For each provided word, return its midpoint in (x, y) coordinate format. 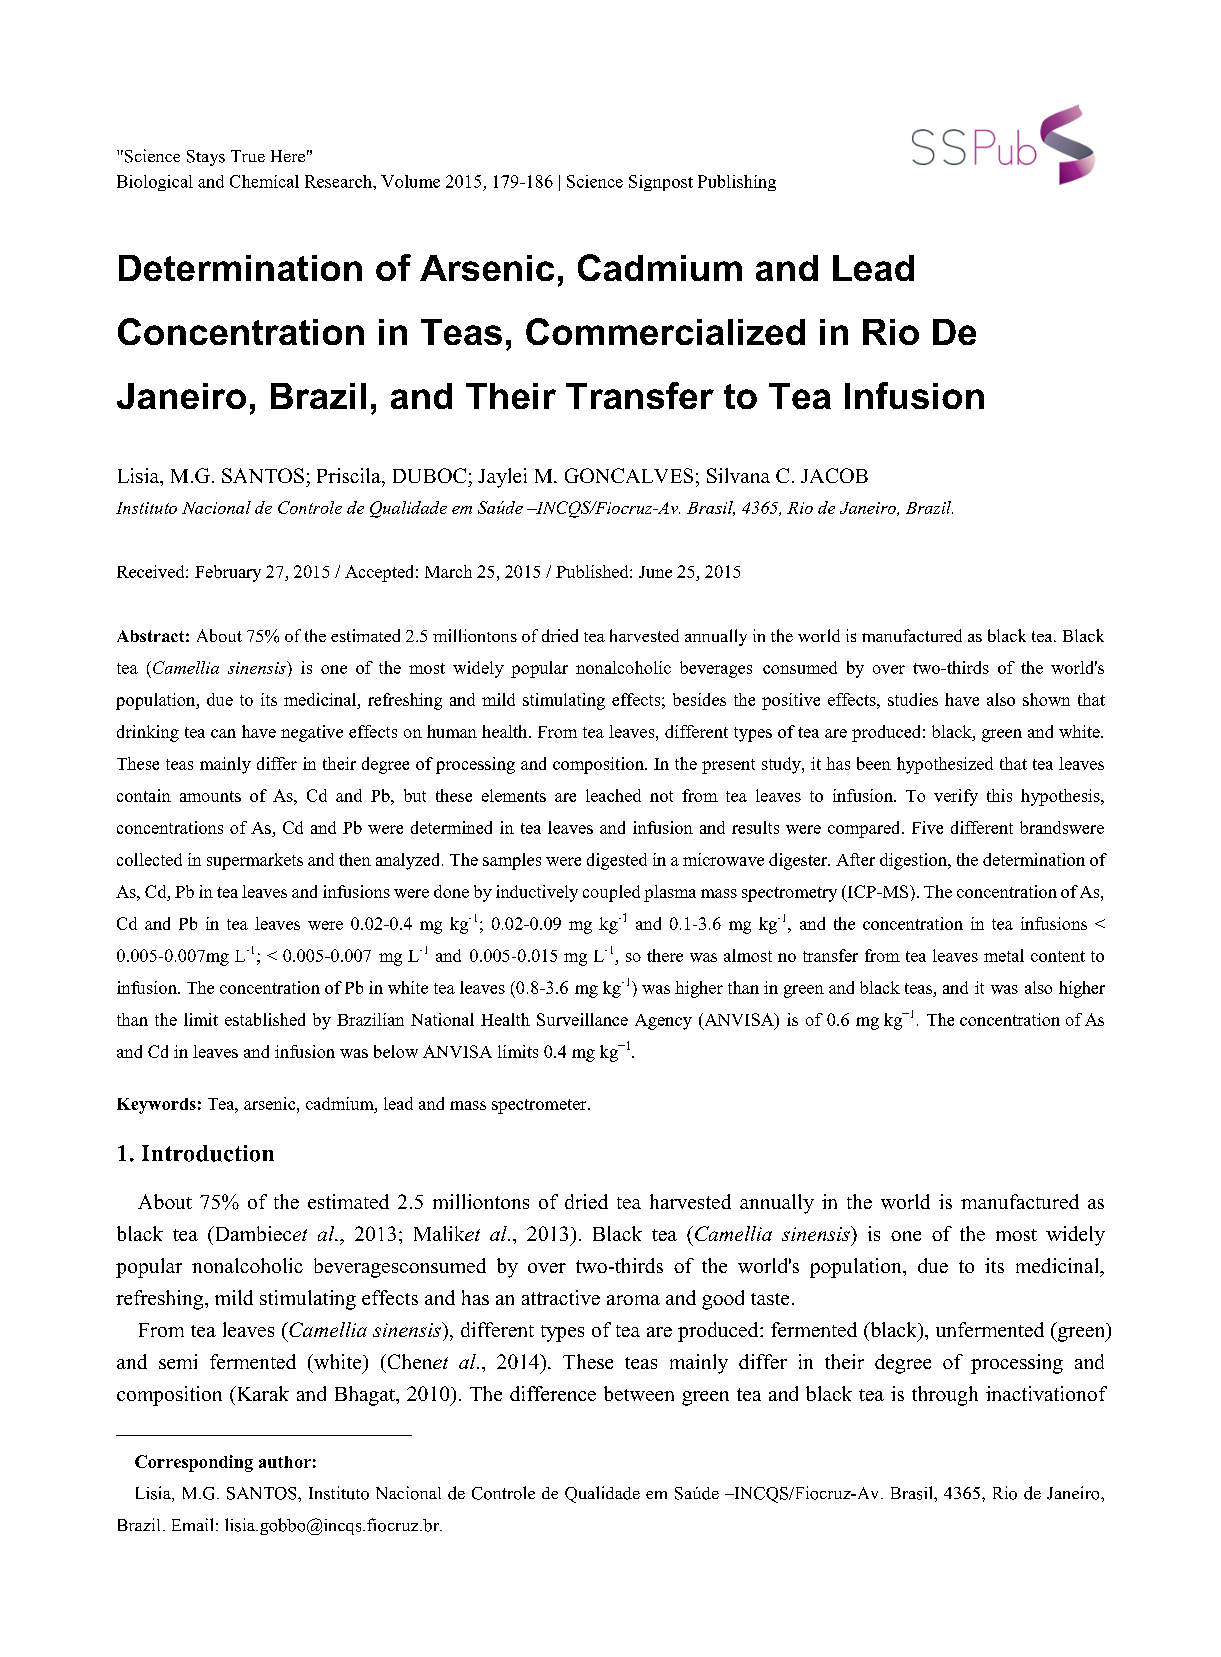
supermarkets (255, 861)
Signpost (661, 183)
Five (927, 827)
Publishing (737, 183)
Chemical (264, 181)
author (285, 1462)
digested (617, 861)
